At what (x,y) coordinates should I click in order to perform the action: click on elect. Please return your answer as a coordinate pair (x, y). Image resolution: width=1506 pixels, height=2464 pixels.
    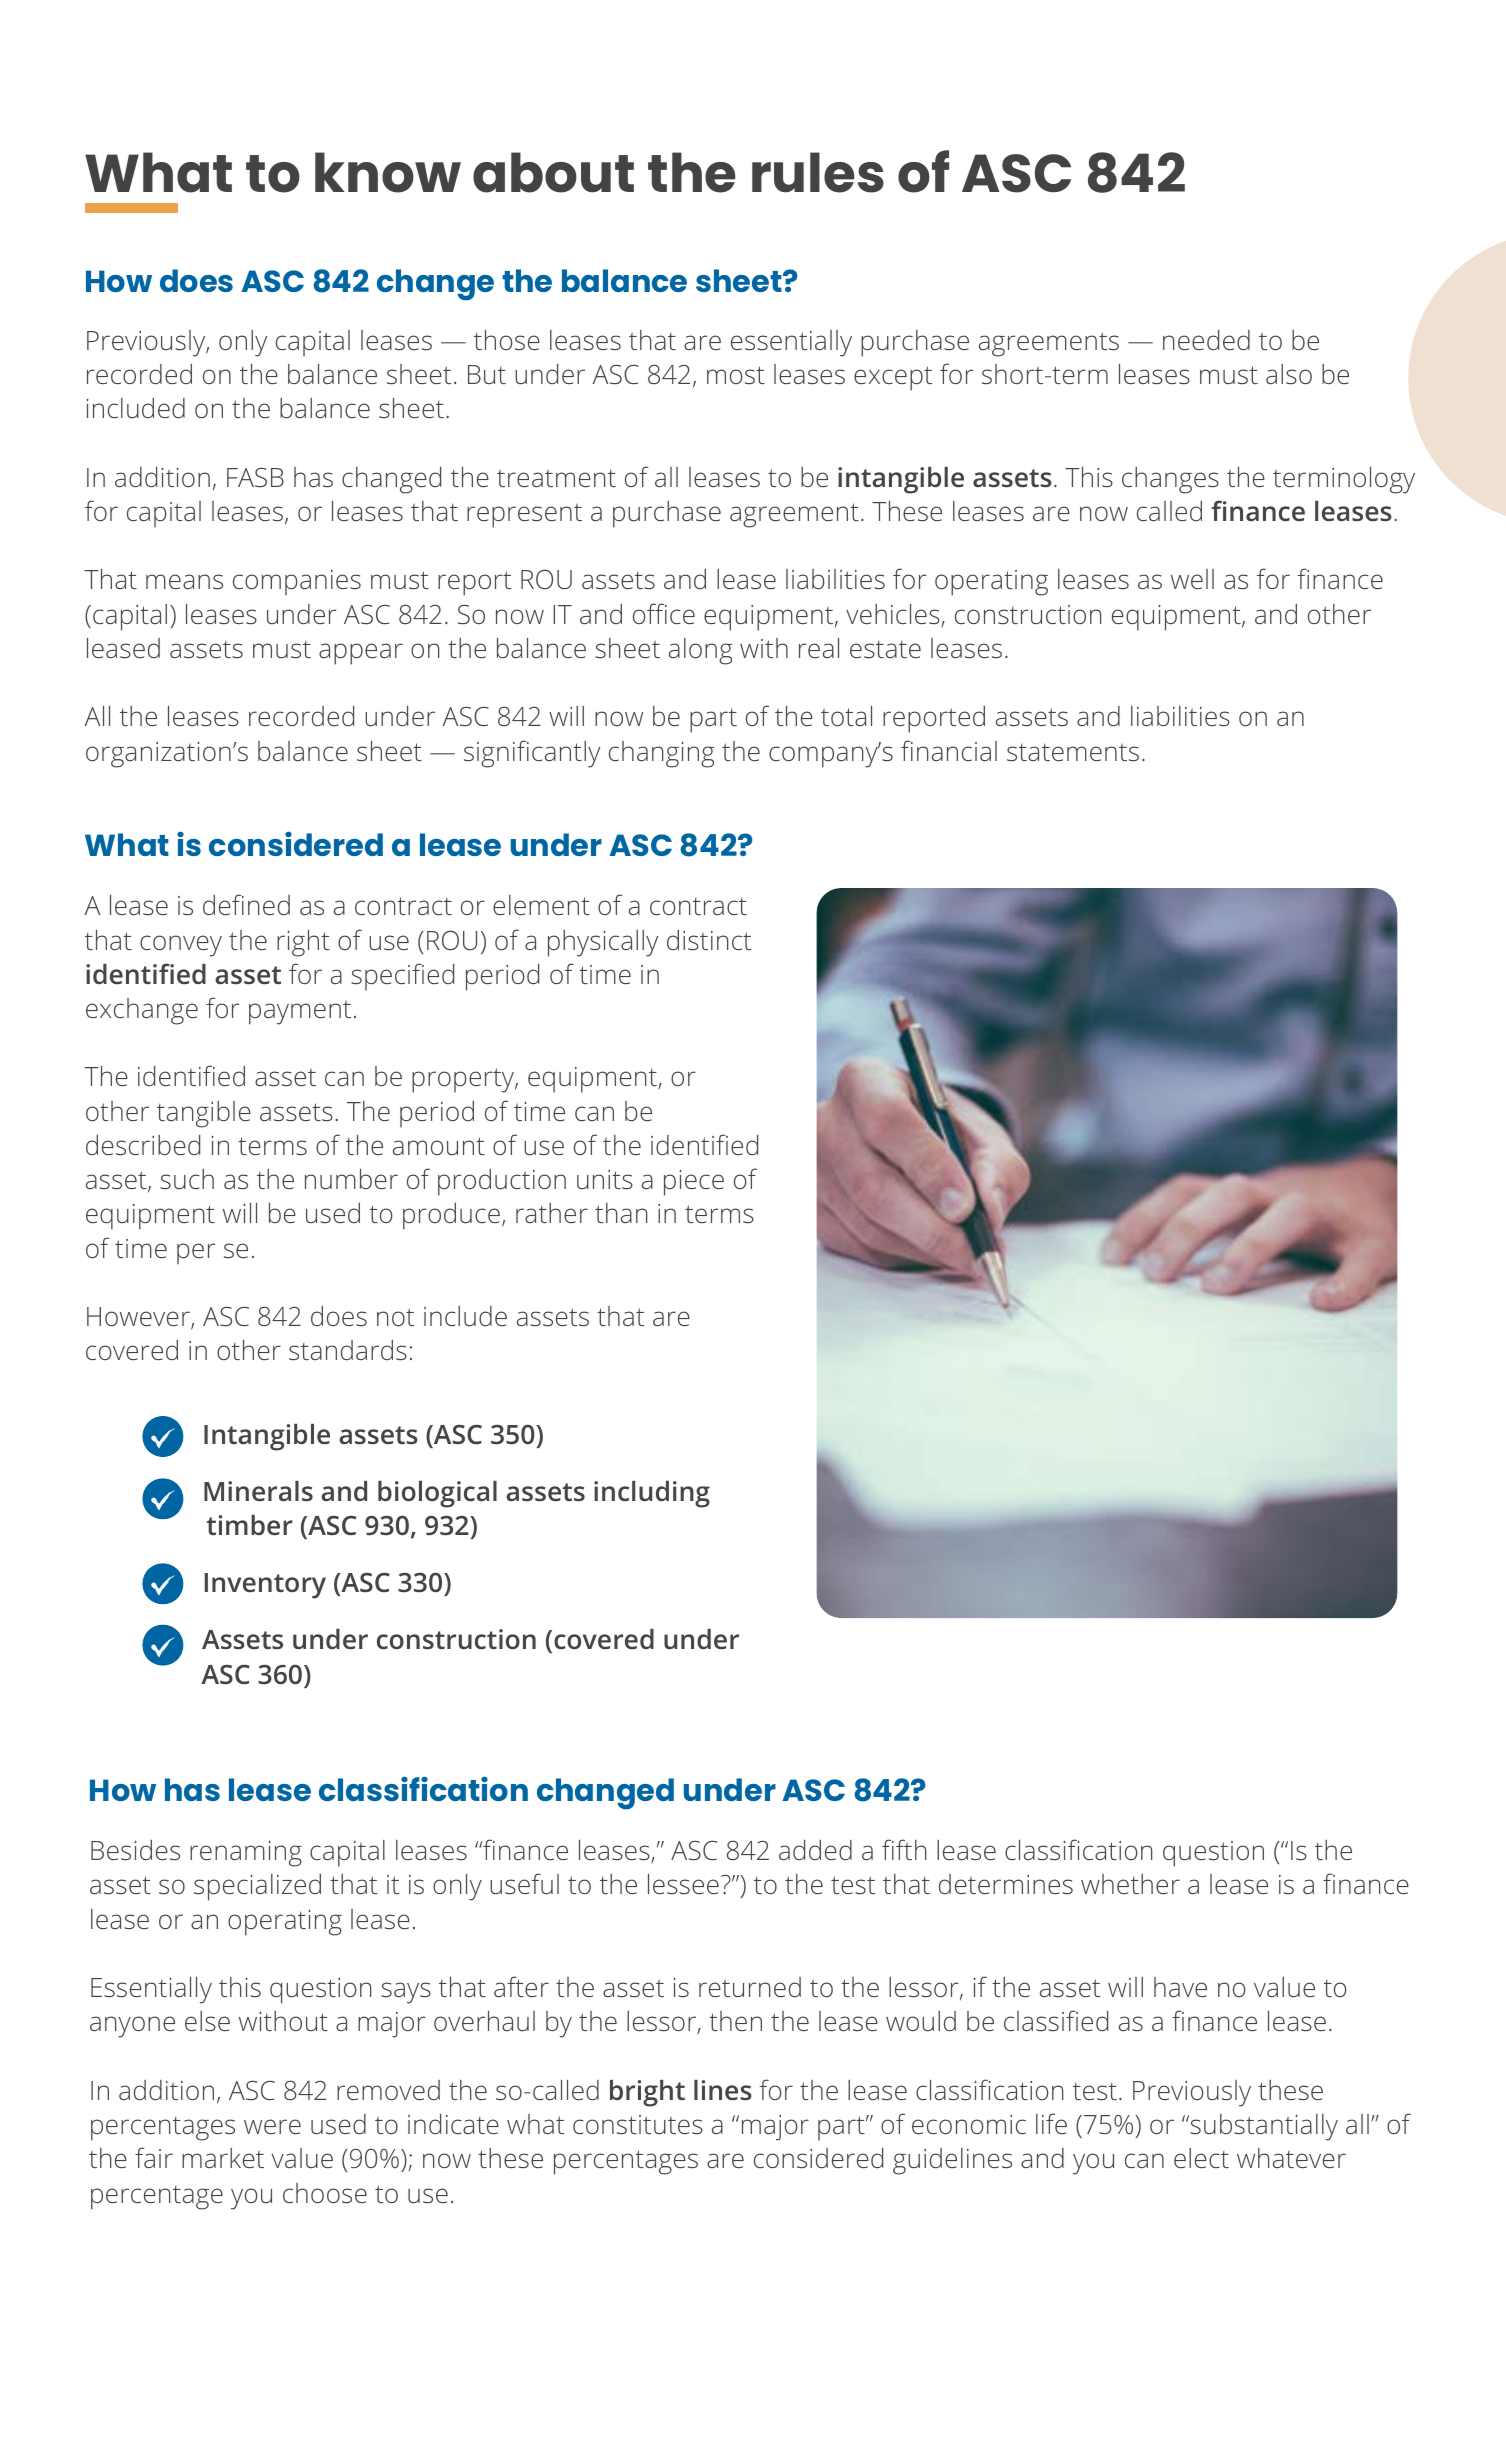
    Looking at the image, I should click on (1201, 2158).
